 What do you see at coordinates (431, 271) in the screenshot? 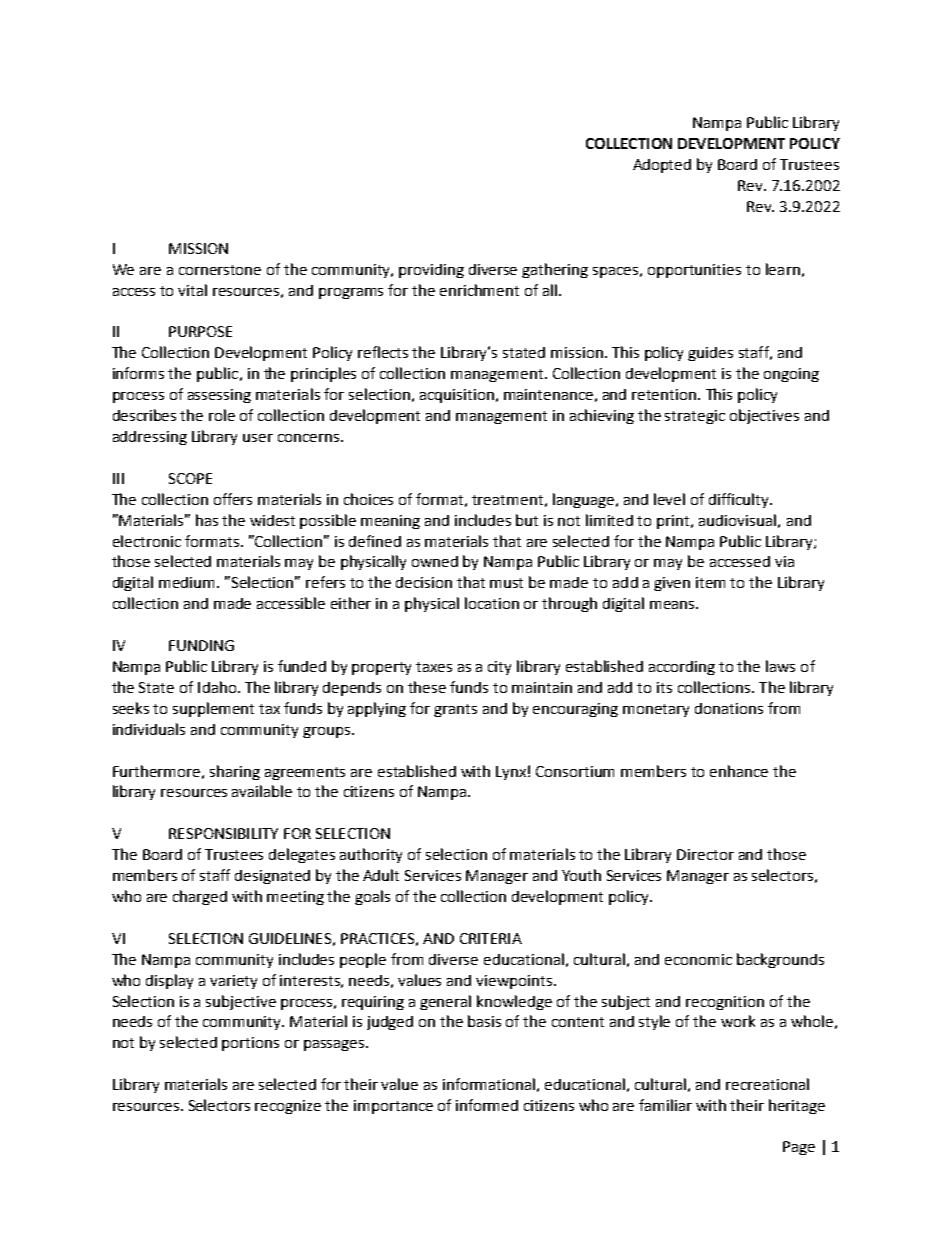
I see `providing` at bounding box center [431, 271].
